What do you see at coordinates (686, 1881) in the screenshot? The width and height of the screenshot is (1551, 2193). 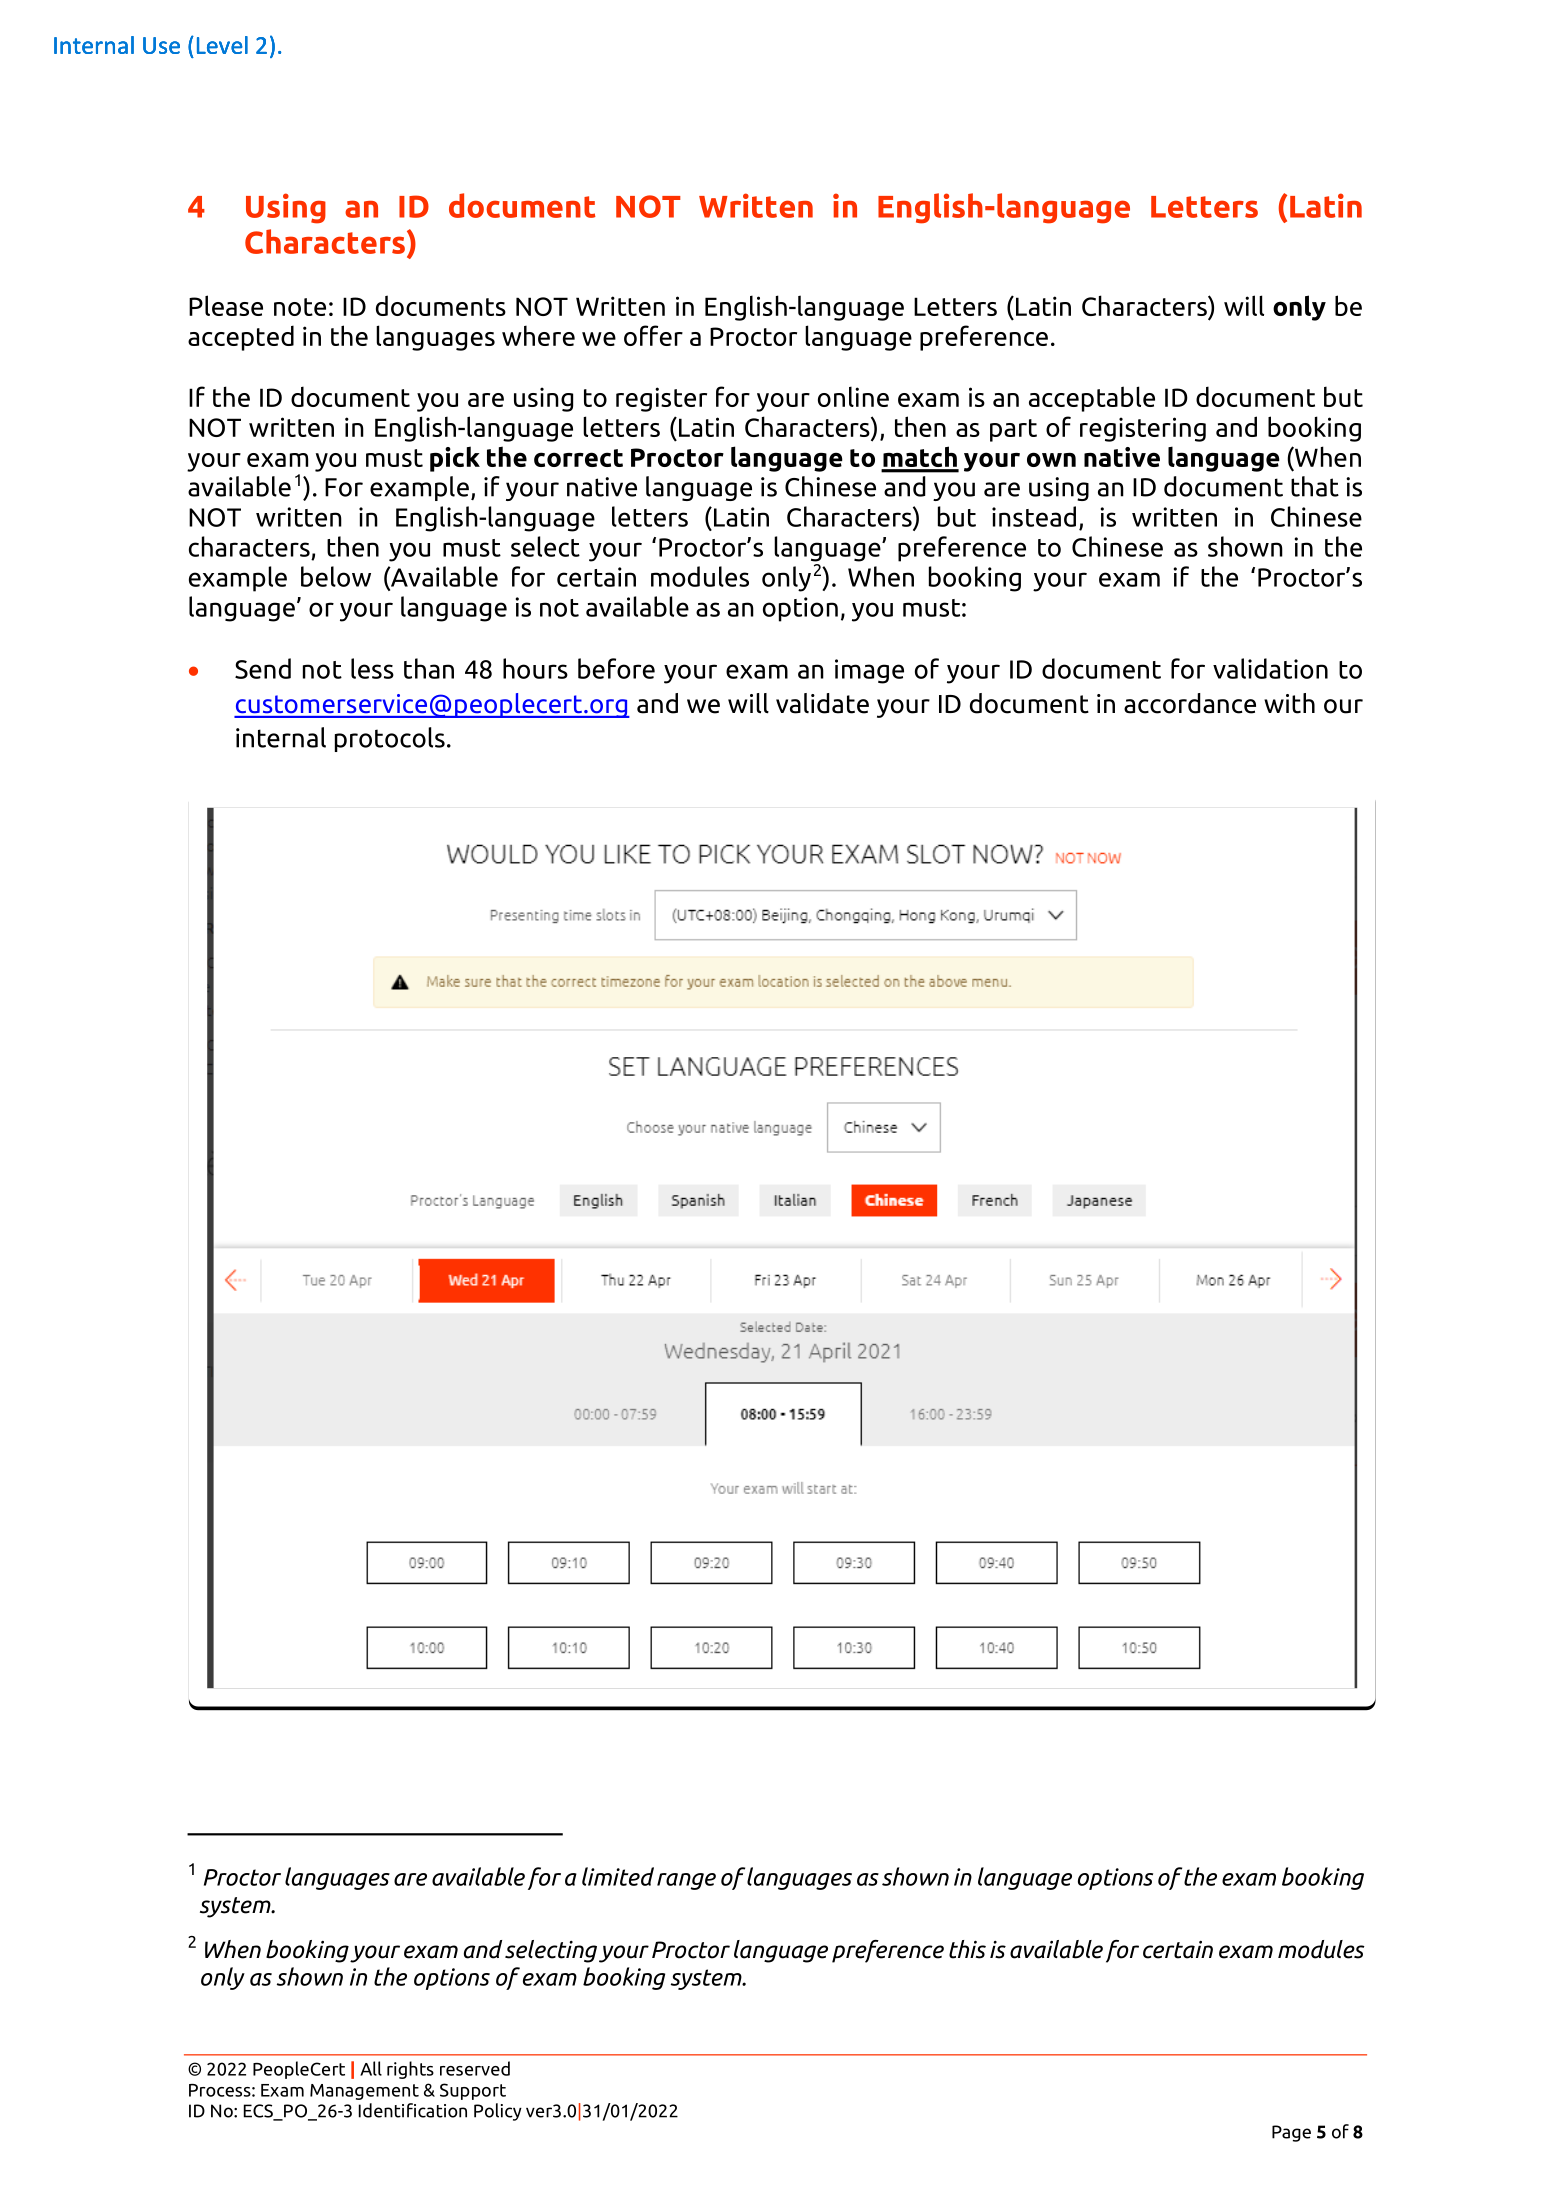 I see `range` at bounding box center [686, 1881].
